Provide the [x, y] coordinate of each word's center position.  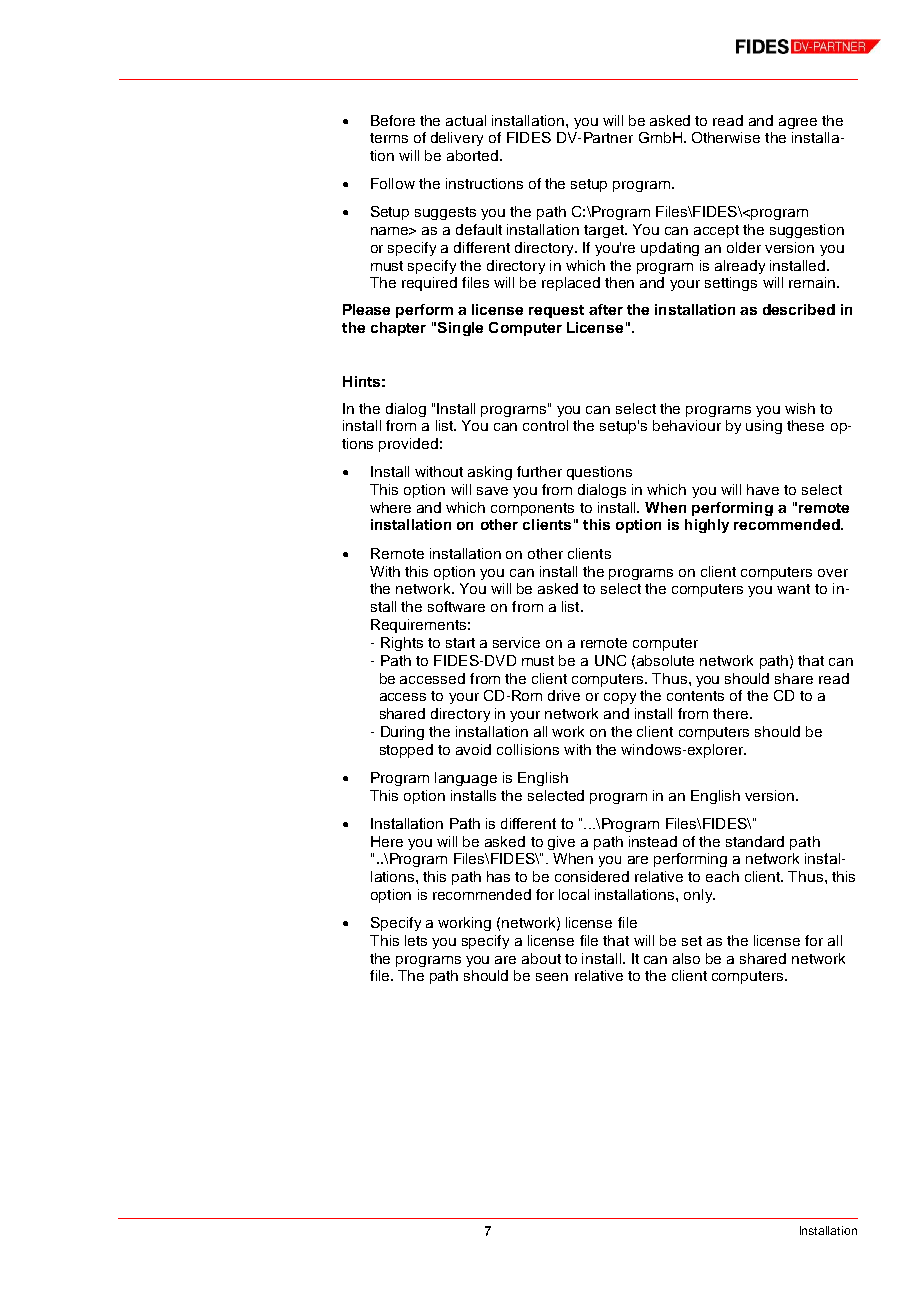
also [686, 958]
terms [389, 138]
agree [798, 123]
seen [552, 977]
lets [416, 940]
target [605, 231]
